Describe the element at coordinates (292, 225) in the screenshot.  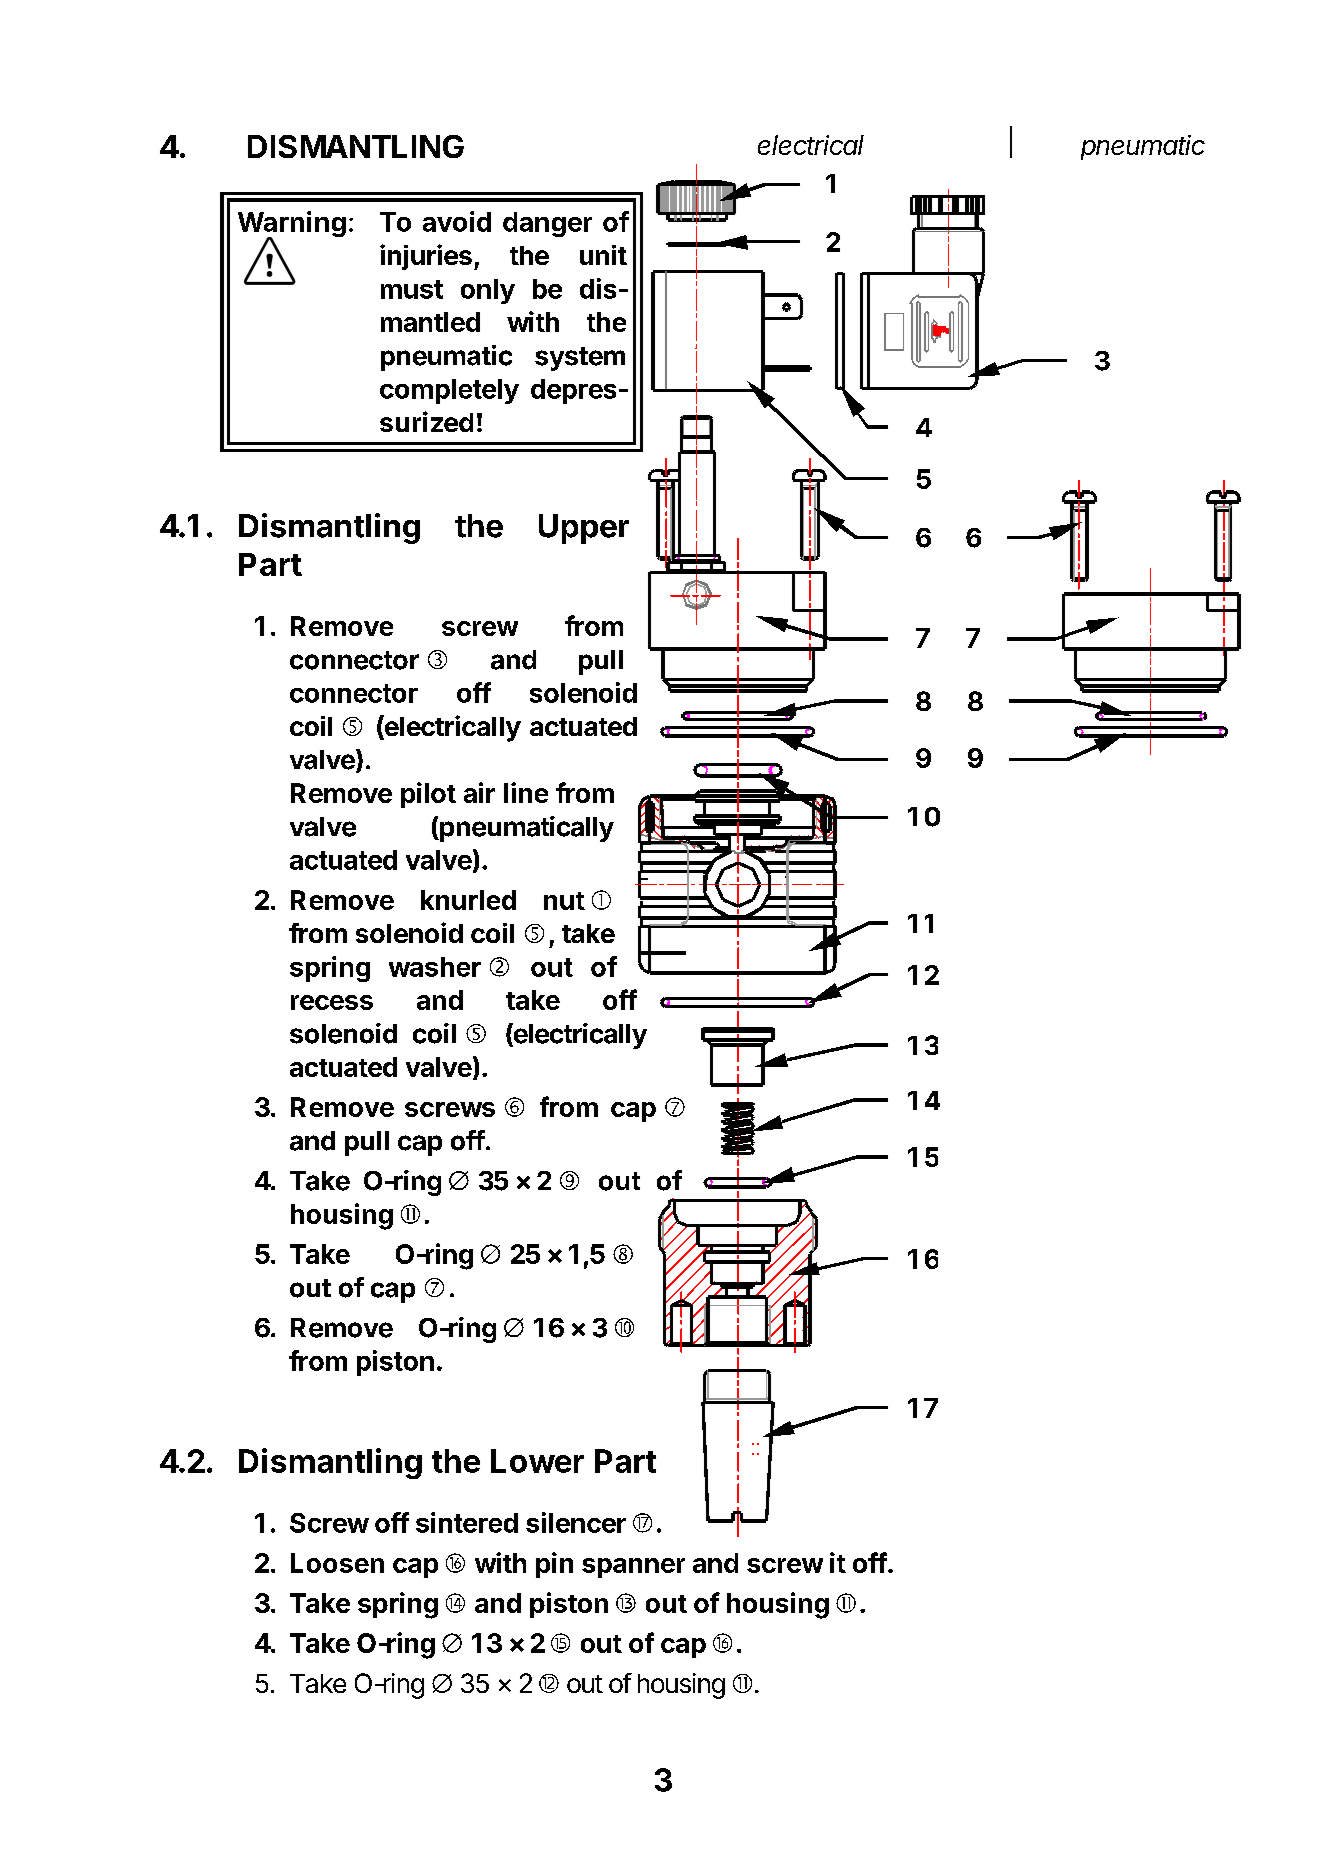
I see `Warning` at that location.
